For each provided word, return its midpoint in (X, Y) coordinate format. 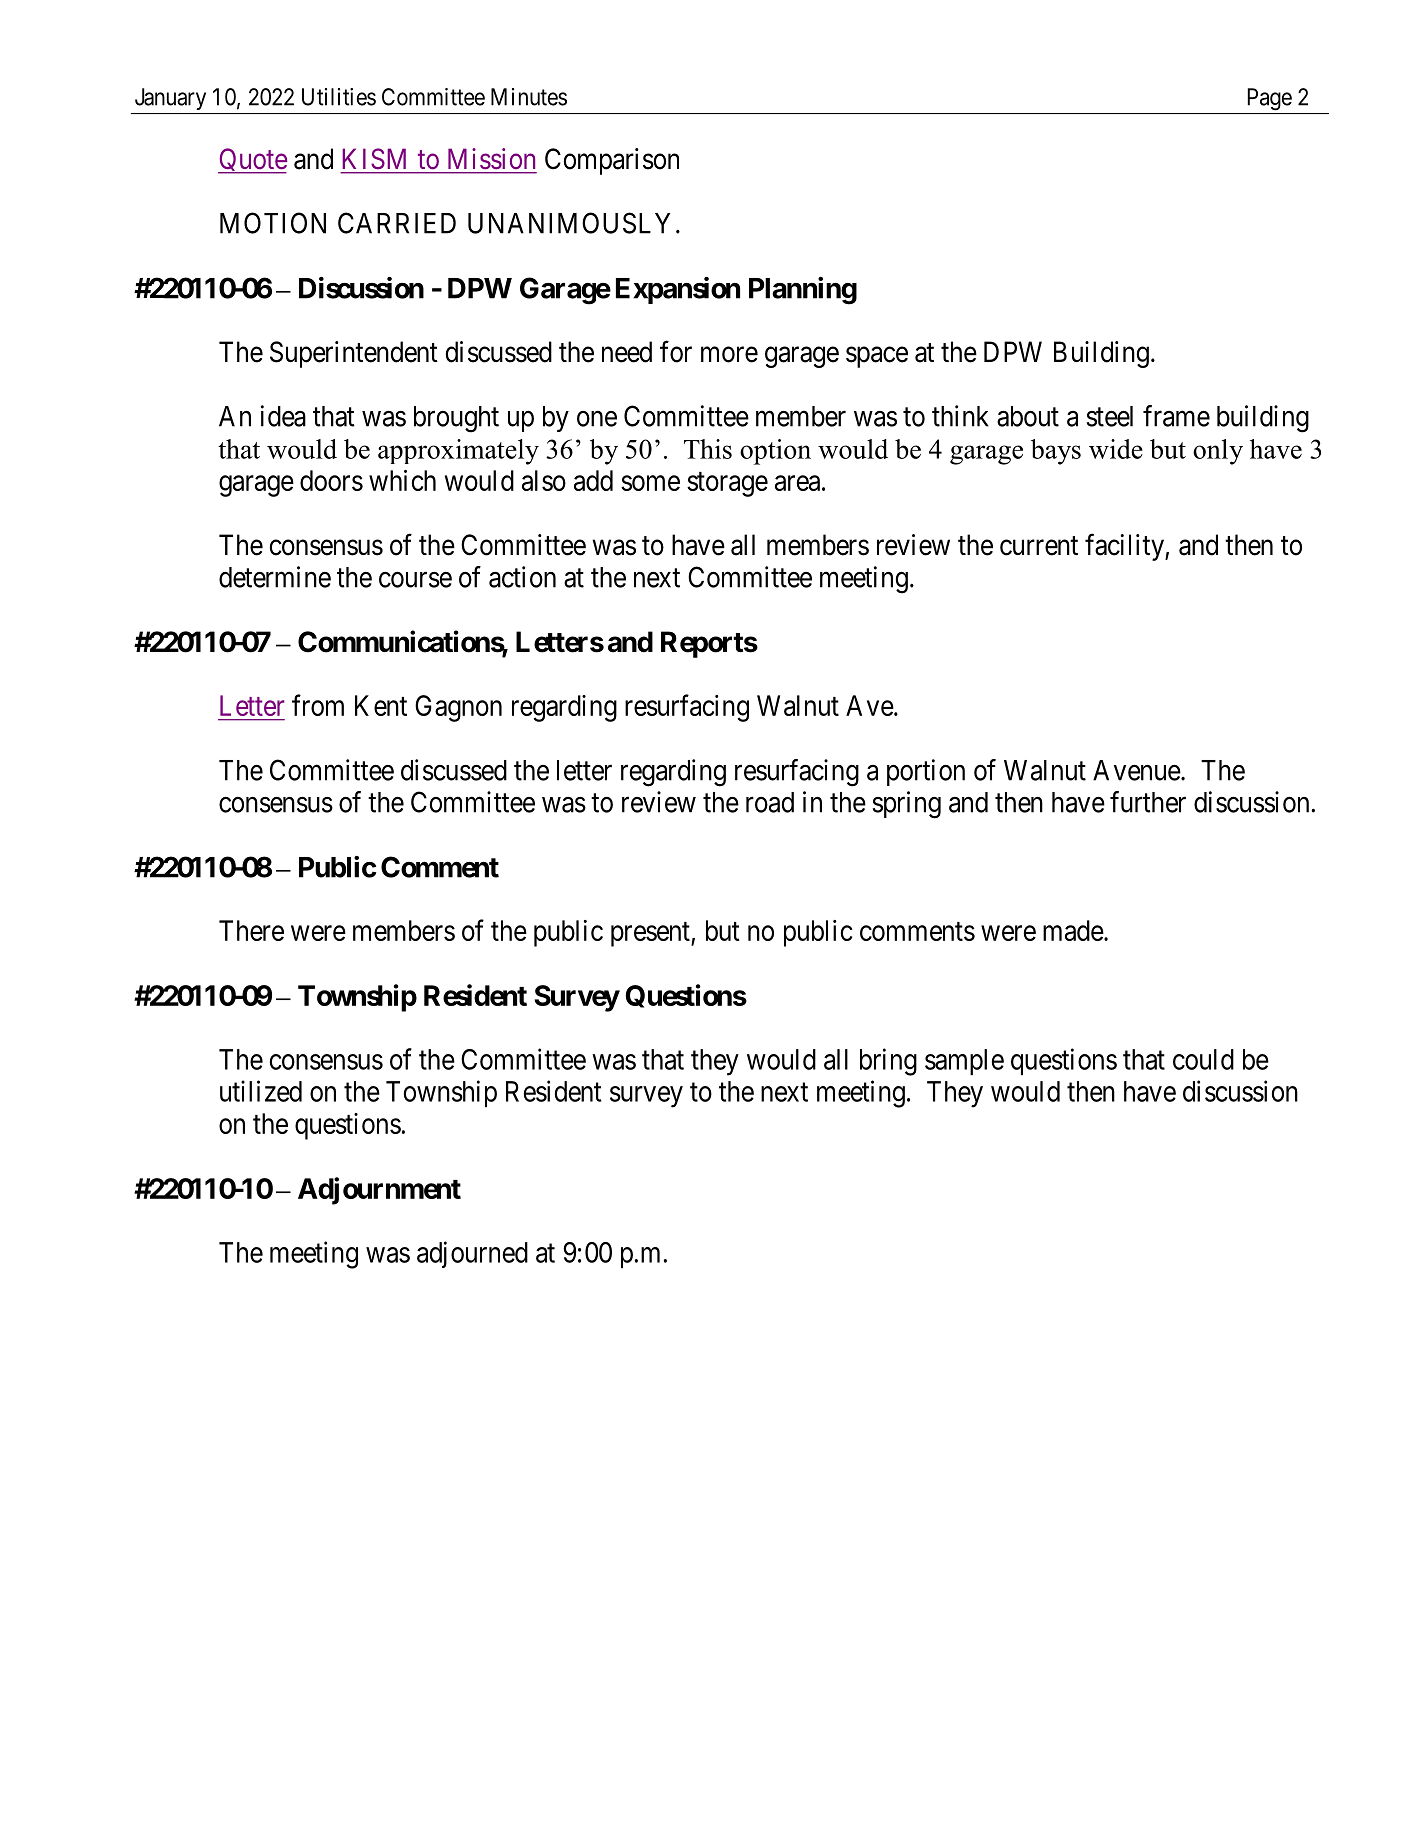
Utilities (339, 97)
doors (331, 480)
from (318, 705)
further (1148, 802)
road (770, 802)
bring (888, 1062)
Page (1270, 99)
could (1203, 1059)
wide (1116, 449)
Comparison (612, 161)
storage (727, 484)
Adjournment (379, 1191)
